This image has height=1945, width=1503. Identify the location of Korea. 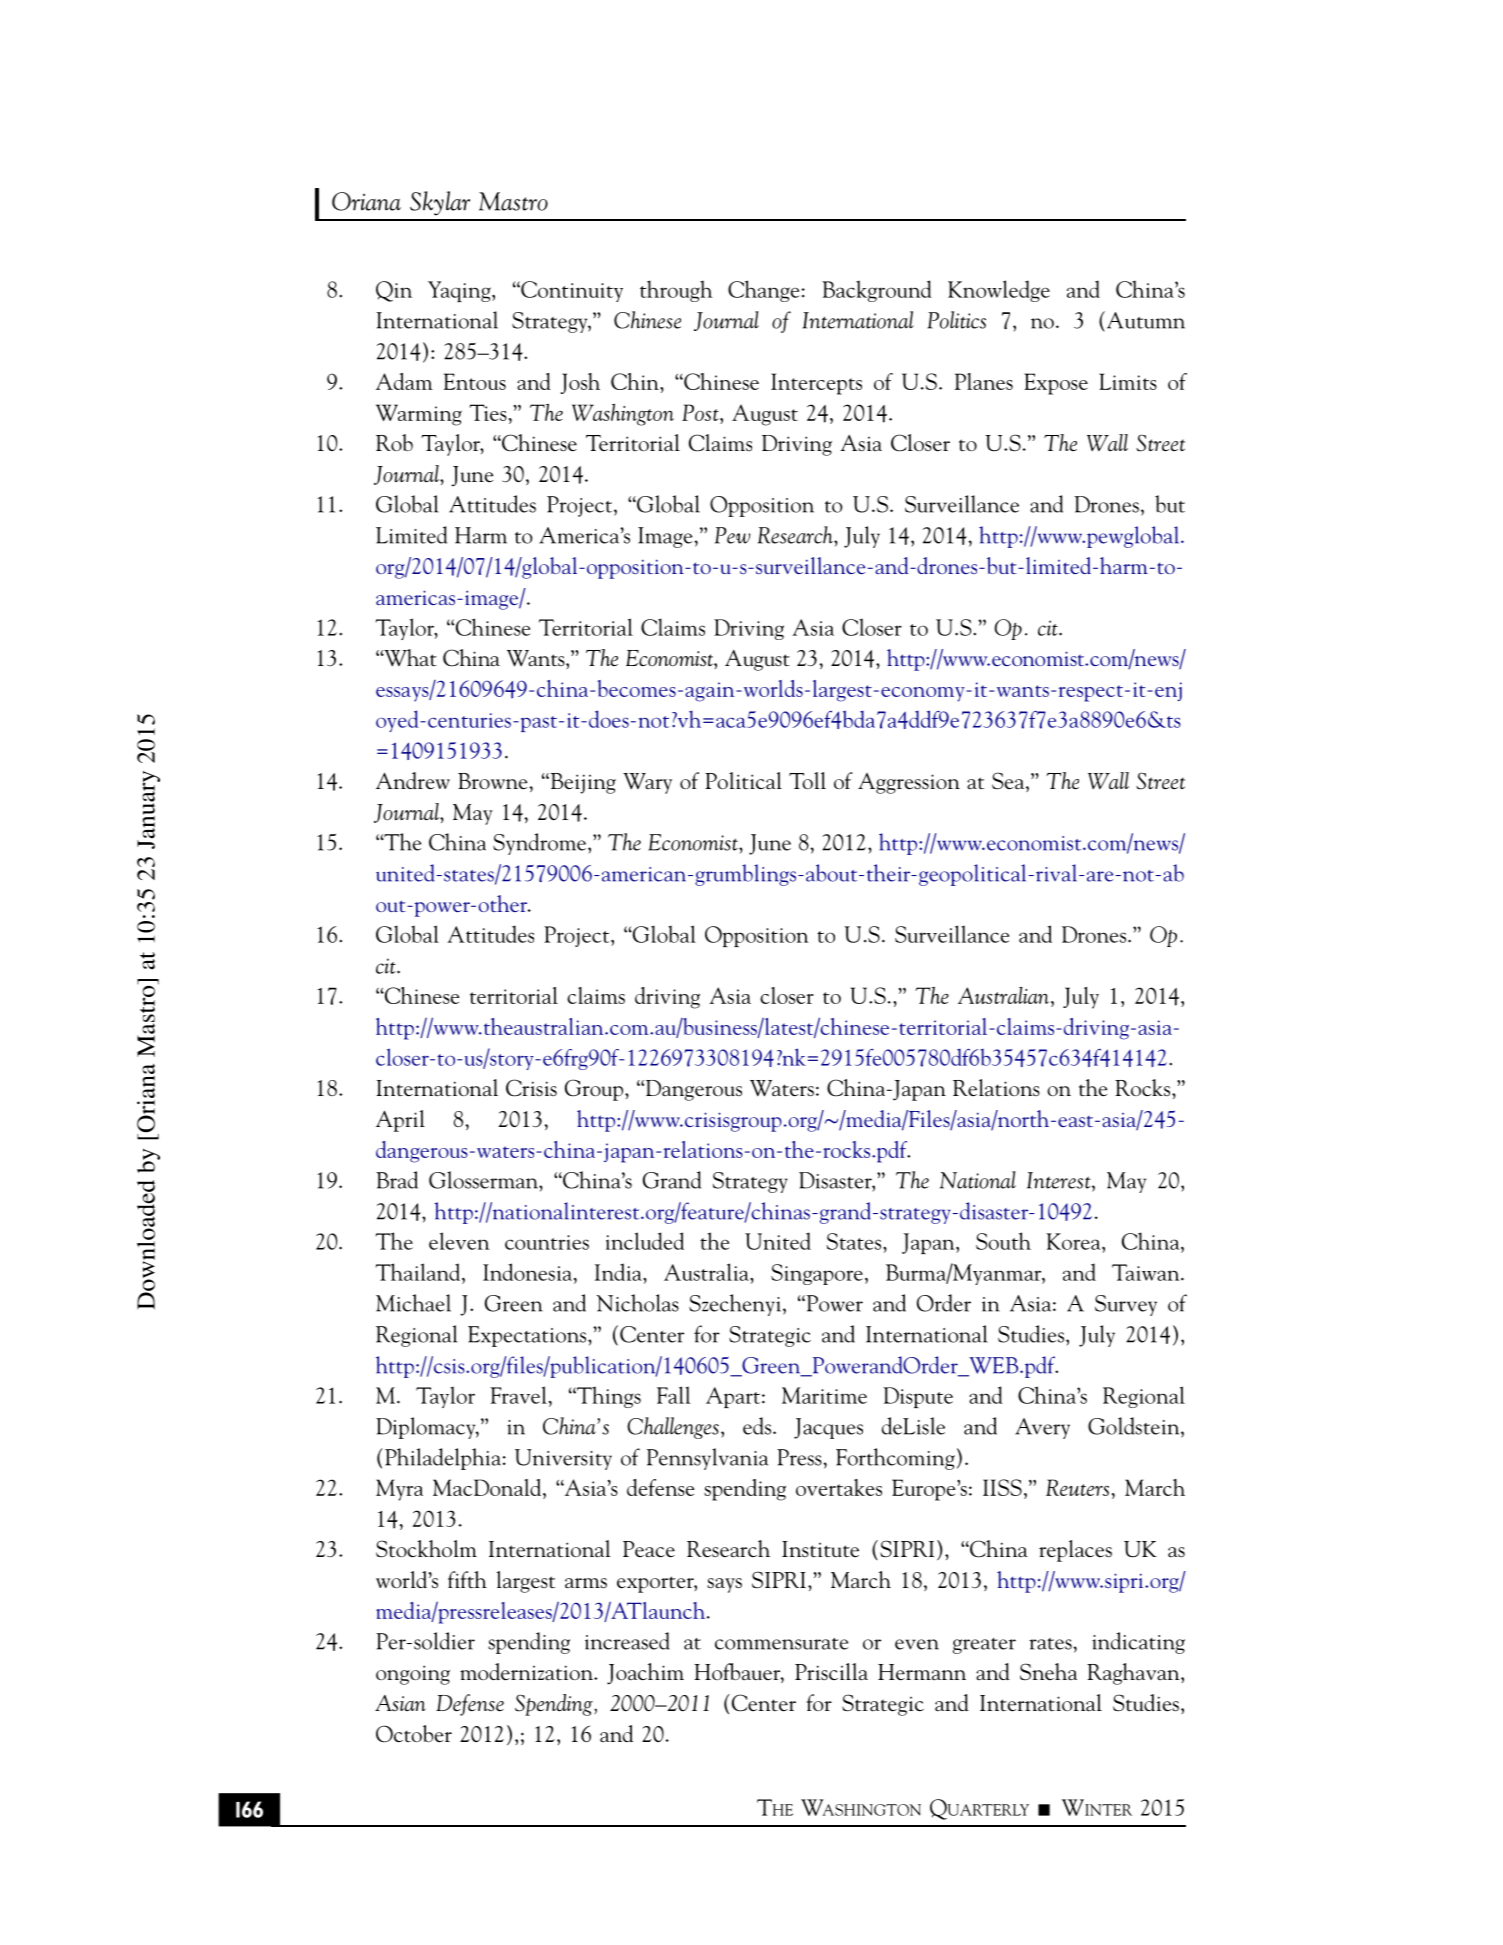
(1074, 1241).
